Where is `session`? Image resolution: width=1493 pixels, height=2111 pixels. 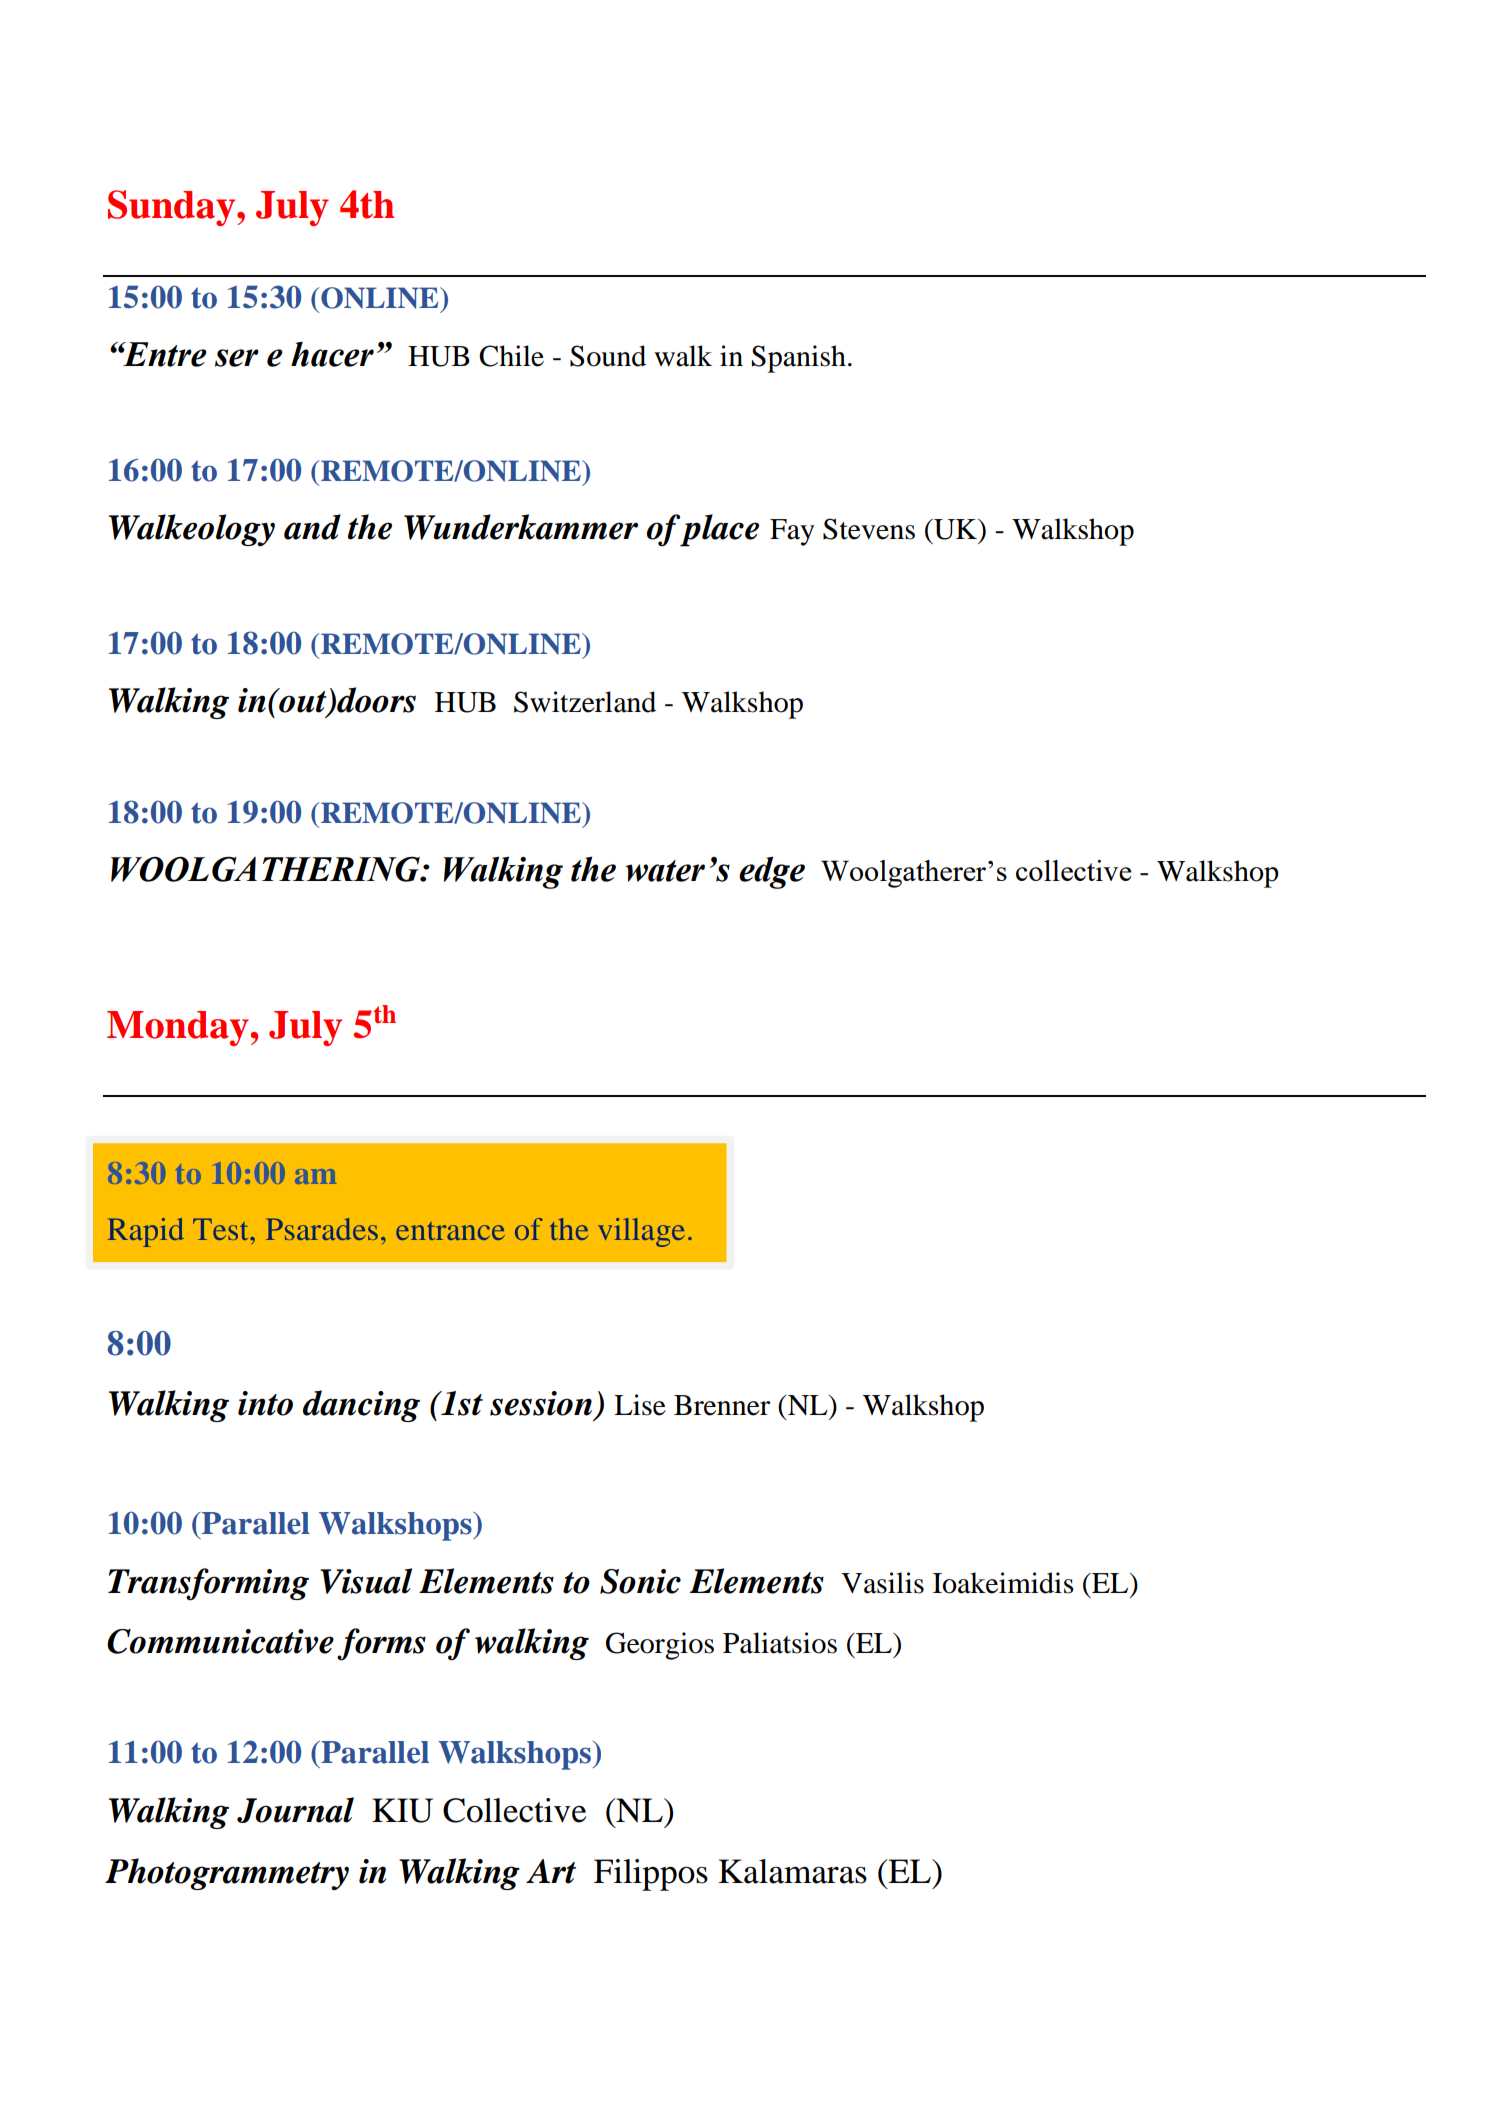 session is located at coordinates (541, 1403).
